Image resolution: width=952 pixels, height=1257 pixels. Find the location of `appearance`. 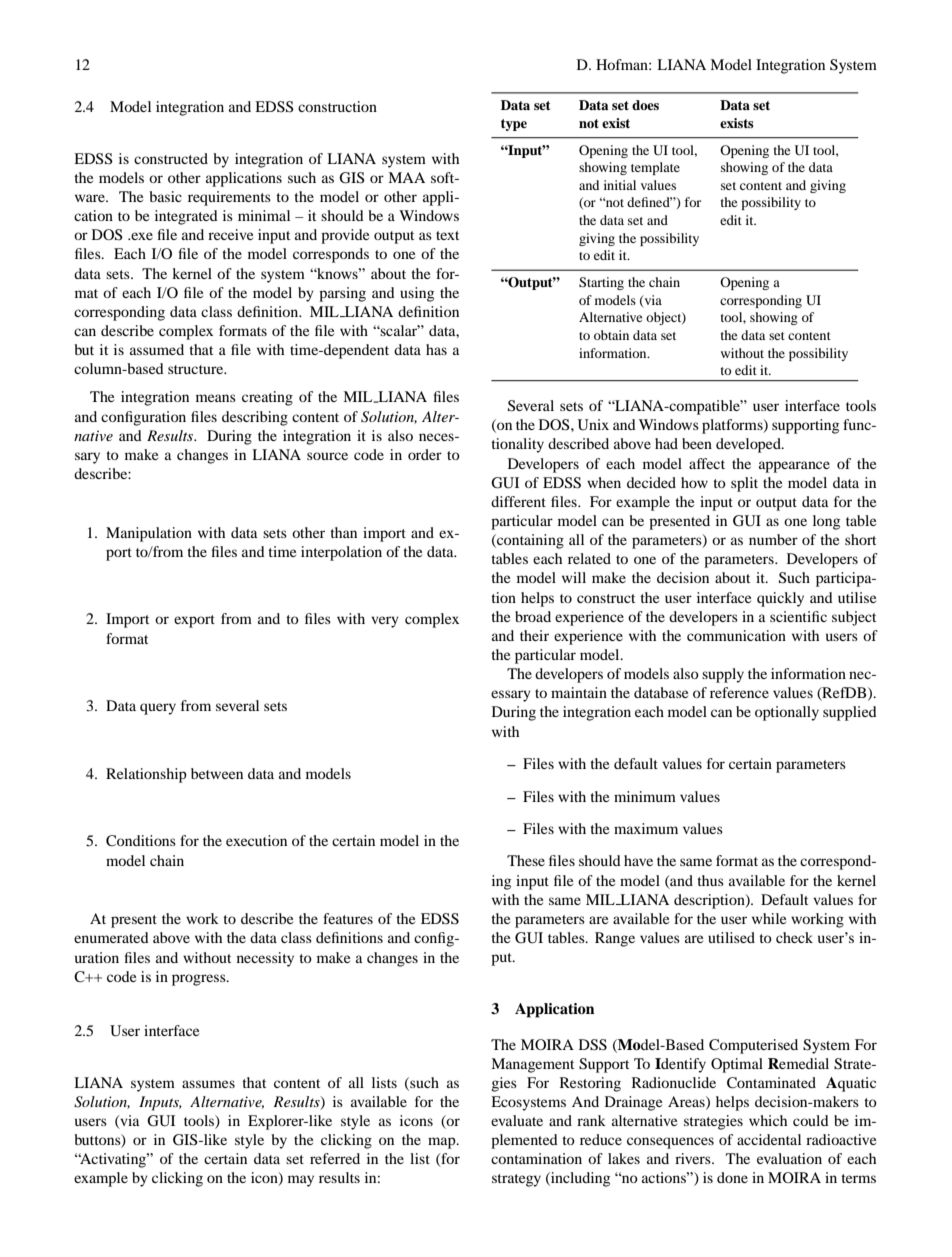

appearance is located at coordinates (794, 467).
